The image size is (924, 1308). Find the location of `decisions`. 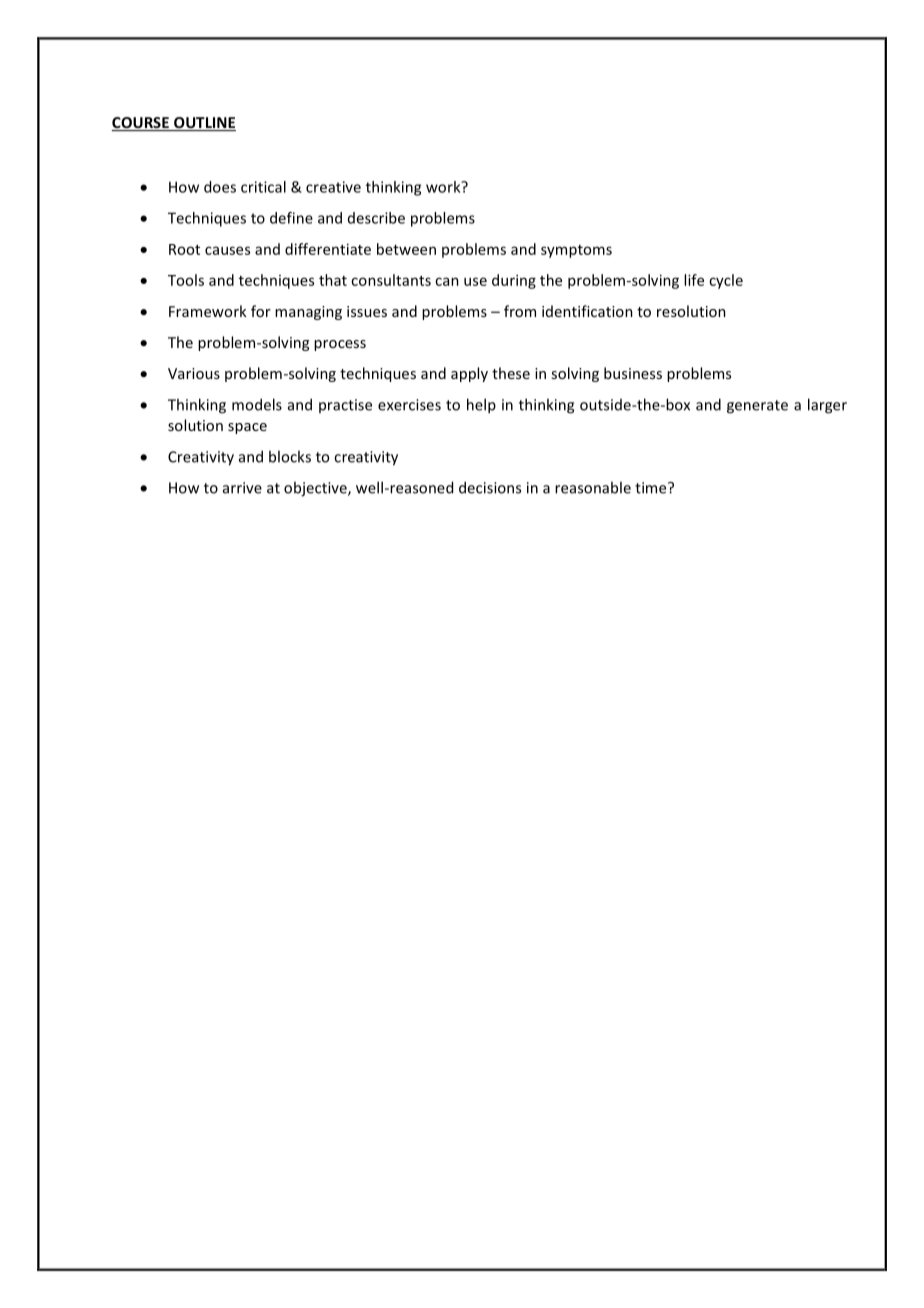

decisions is located at coordinates (490, 487).
